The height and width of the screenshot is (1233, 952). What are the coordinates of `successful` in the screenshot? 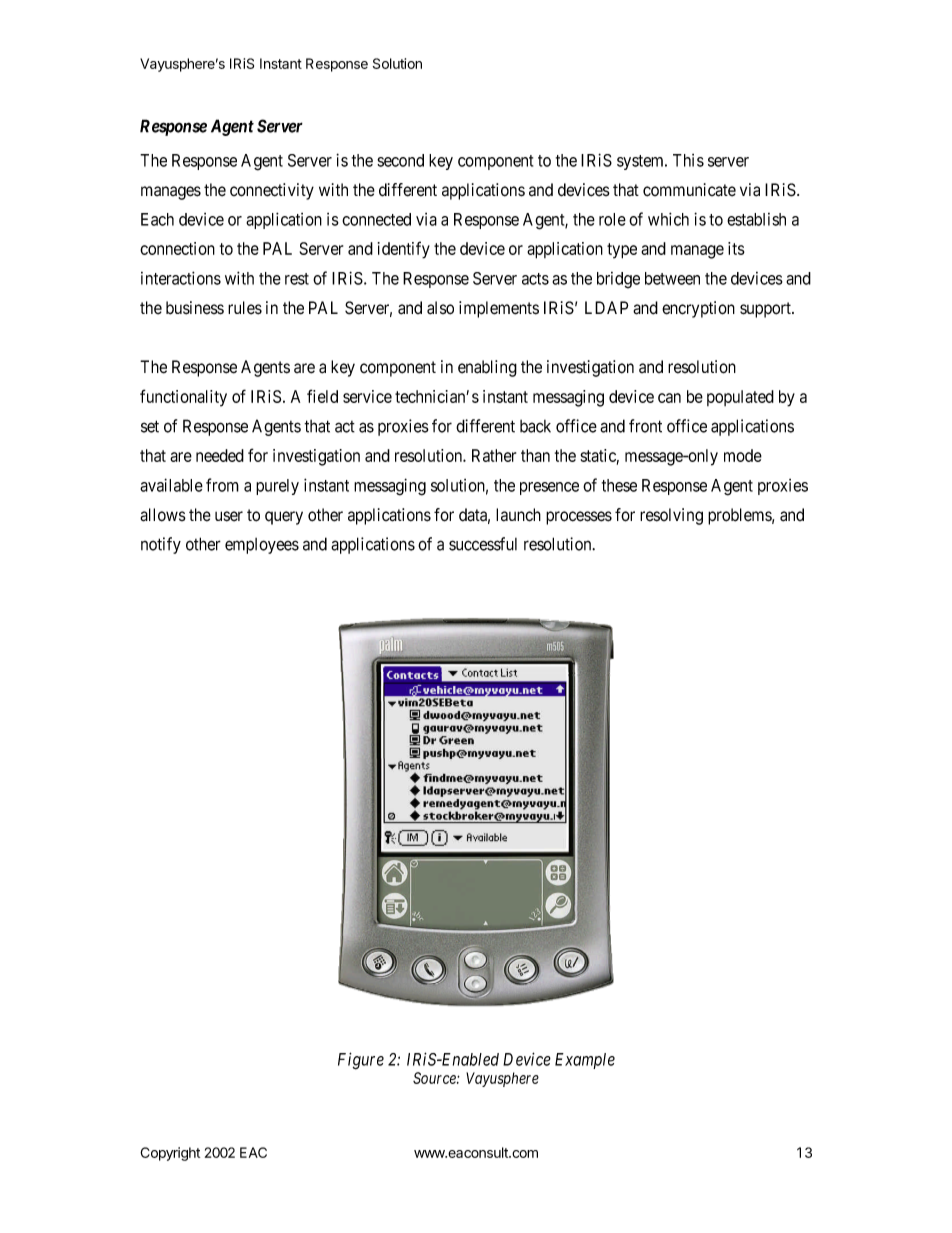 It's located at (483, 544).
